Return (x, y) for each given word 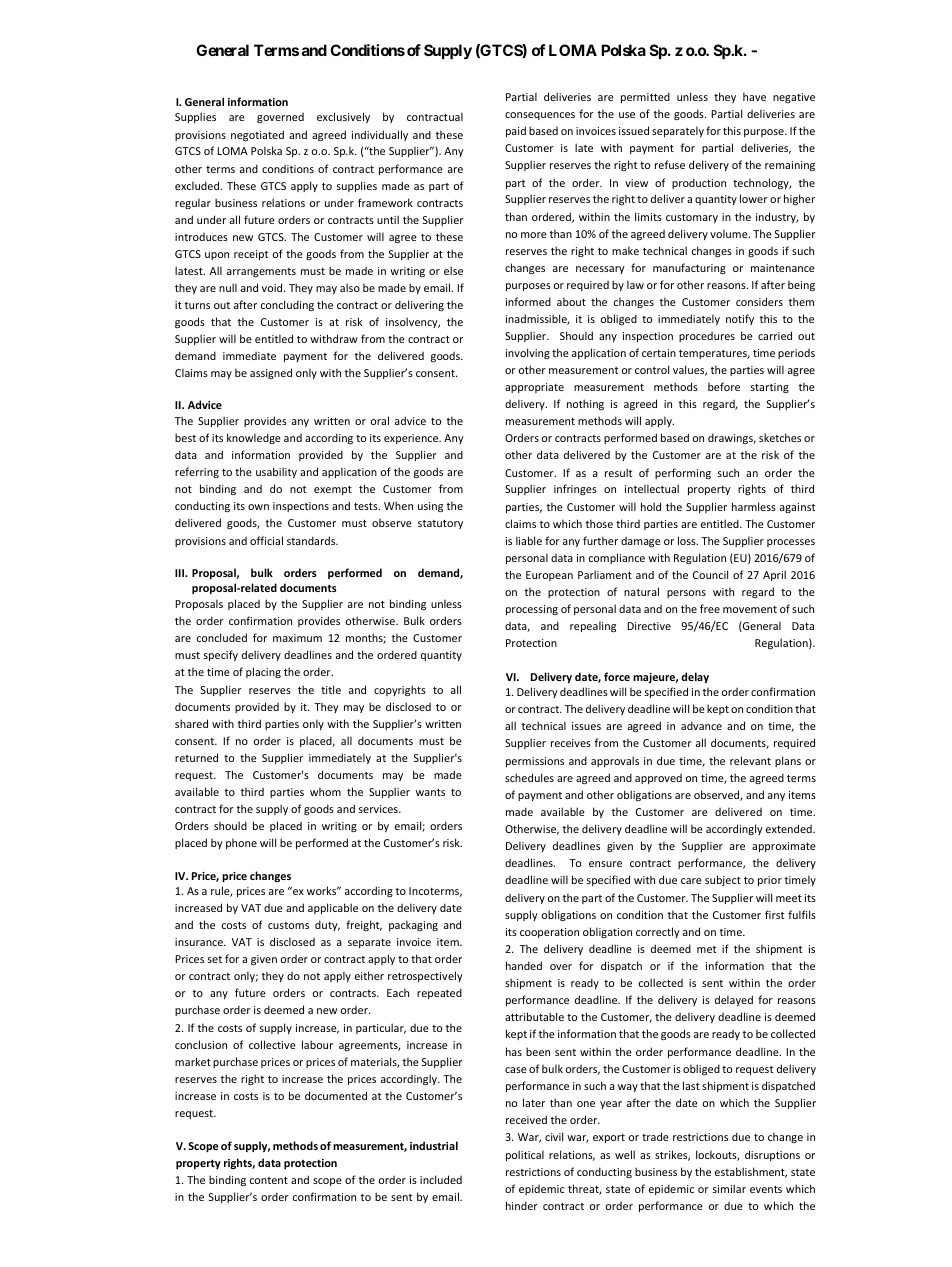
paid (516, 131)
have (754, 96)
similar (729, 1188)
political (525, 1155)
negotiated (257, 135)
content (269, 1180)
